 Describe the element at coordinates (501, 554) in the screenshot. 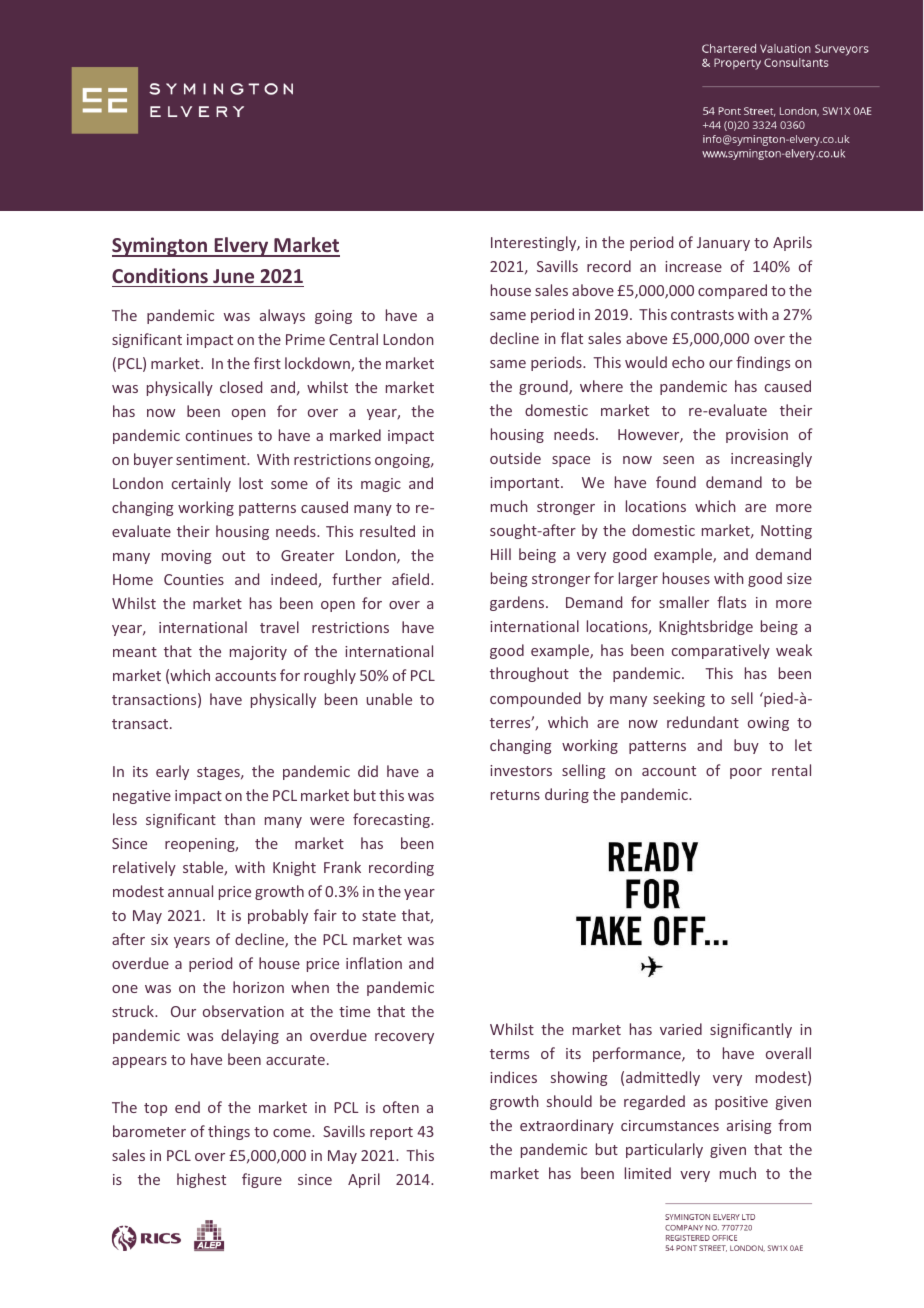

I see `Hill` at that location.
